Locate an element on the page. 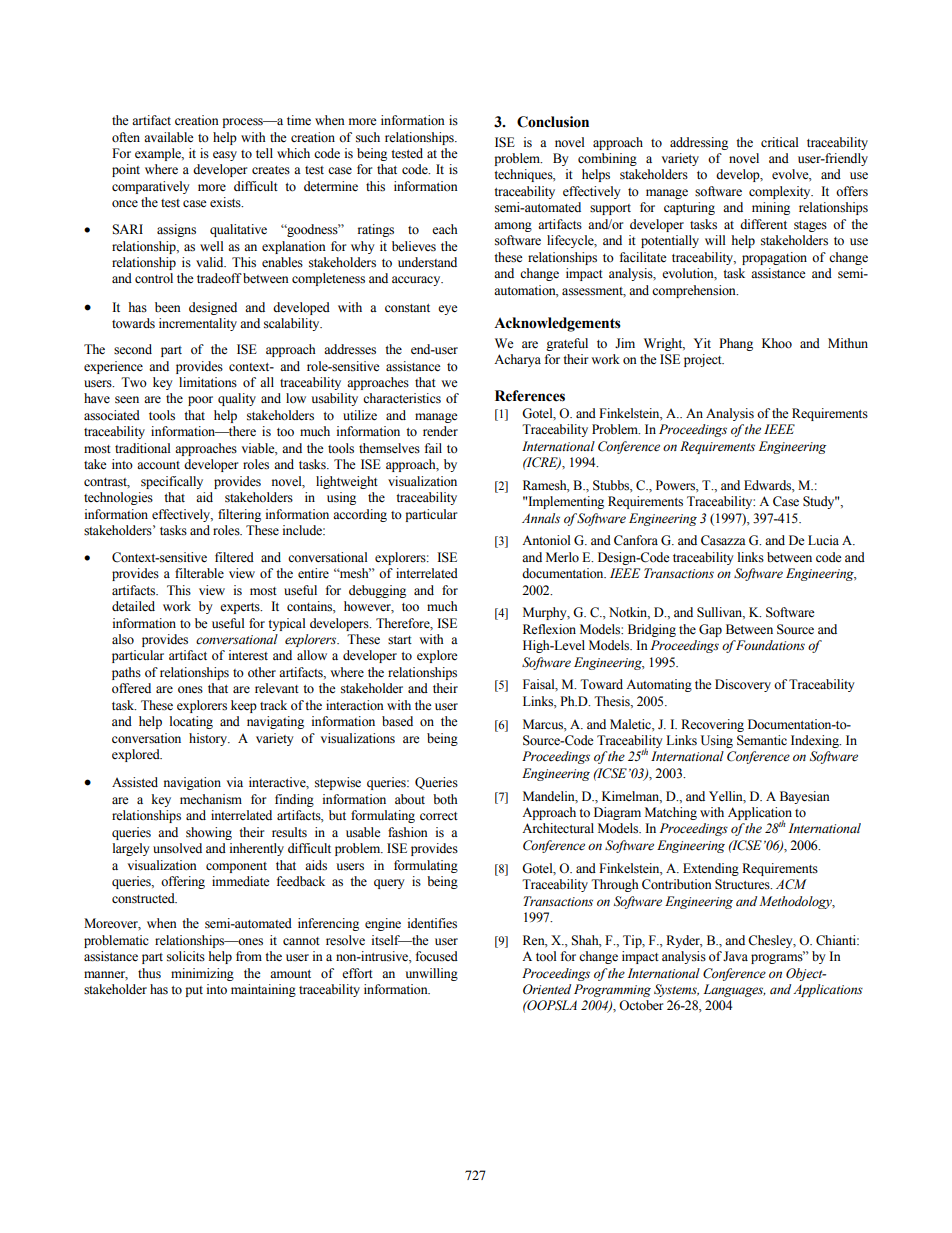 The width and height of the image is (952, 1233). limitations is located at coordinates (208, 382).
